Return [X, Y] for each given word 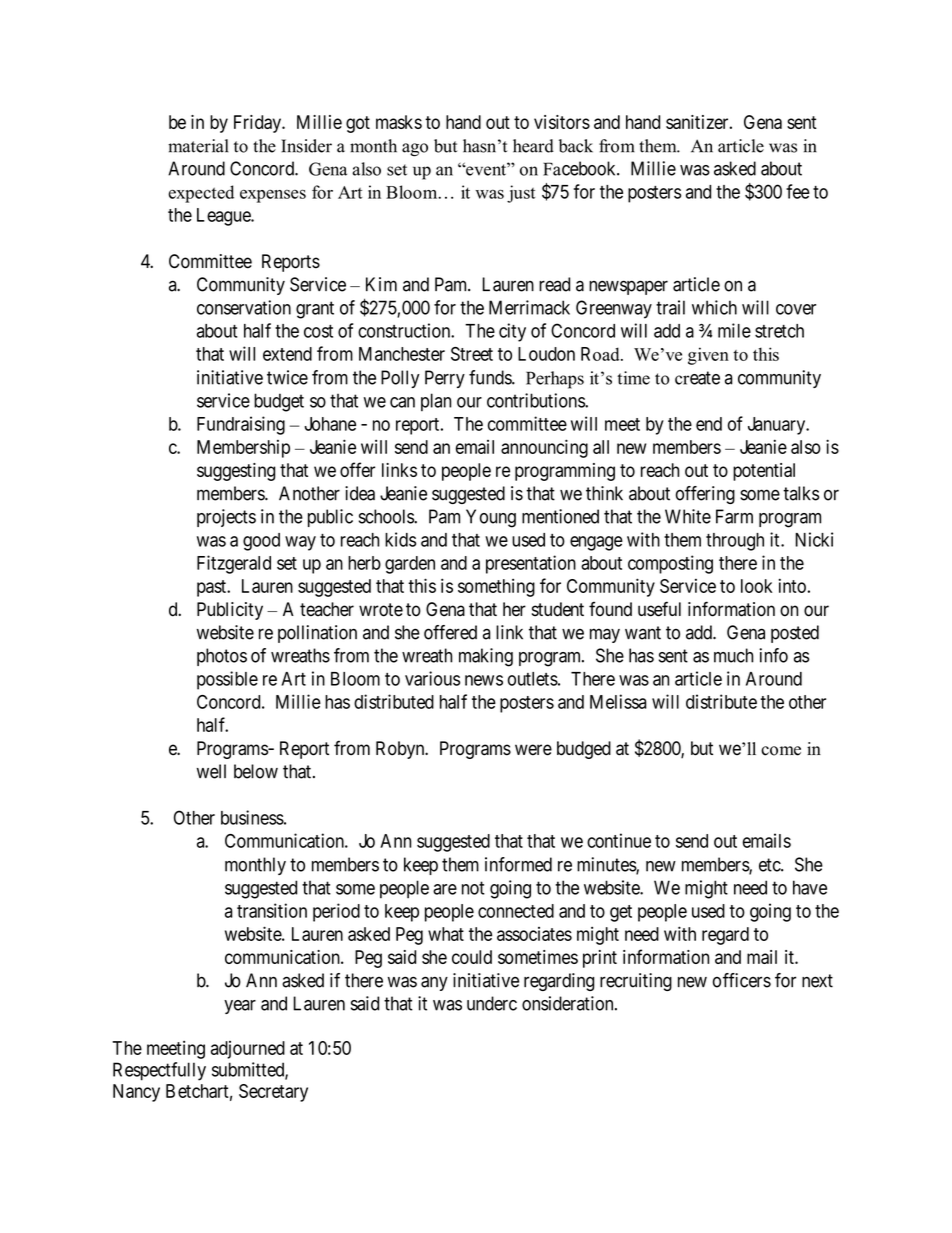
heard [533, 146]
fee [798, 191]
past [212, 588]
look [756, 586]
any [434, 983]
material [198, 146]
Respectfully [159, 1071]
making [486, 657]
